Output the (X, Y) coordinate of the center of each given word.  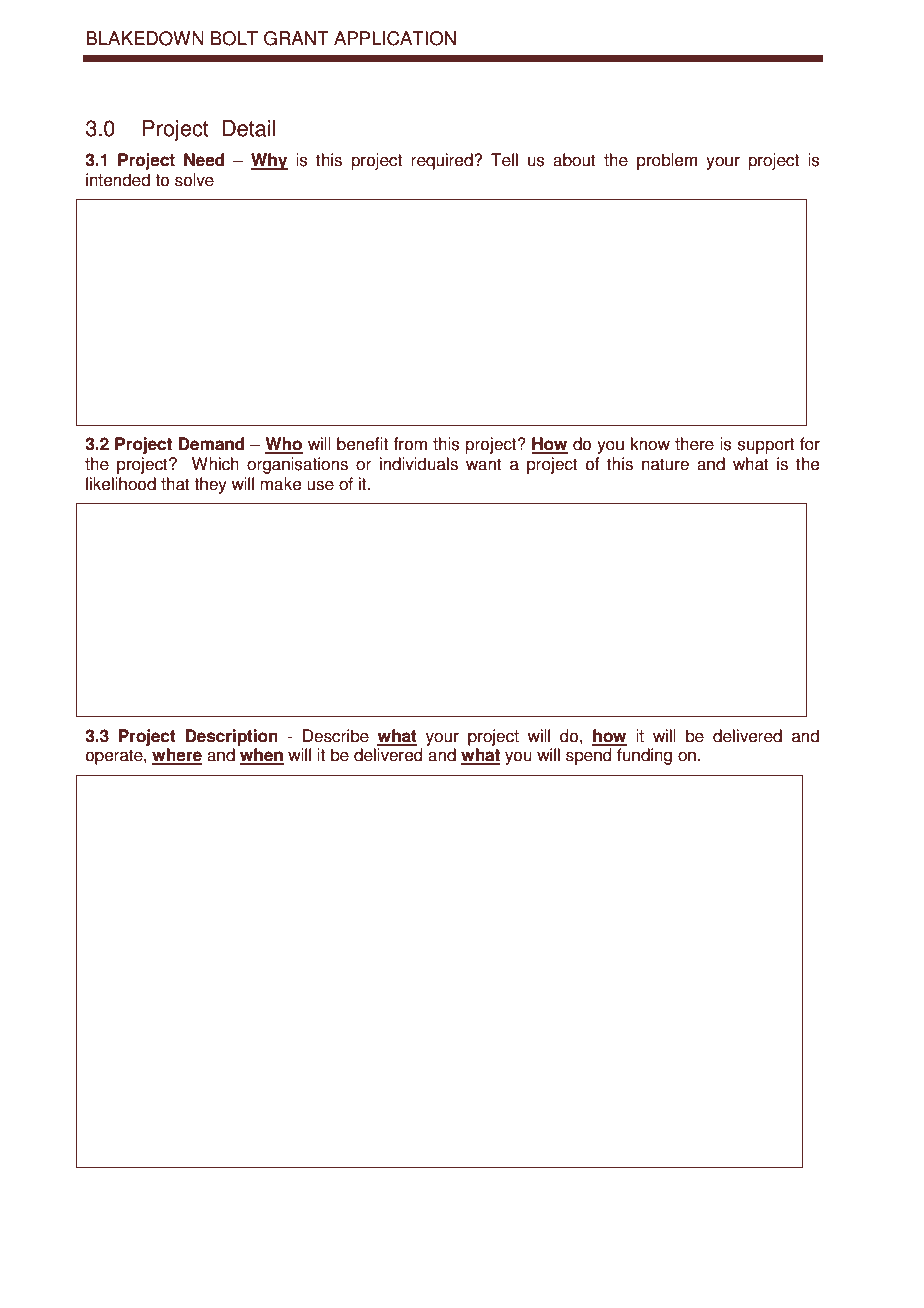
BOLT (234, 38)
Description (232, 737)
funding (644, 756)
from (410, 444)
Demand (211, 444)
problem (667, 161)
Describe (336, 736)
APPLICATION (395, 38)
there (694, 444)
